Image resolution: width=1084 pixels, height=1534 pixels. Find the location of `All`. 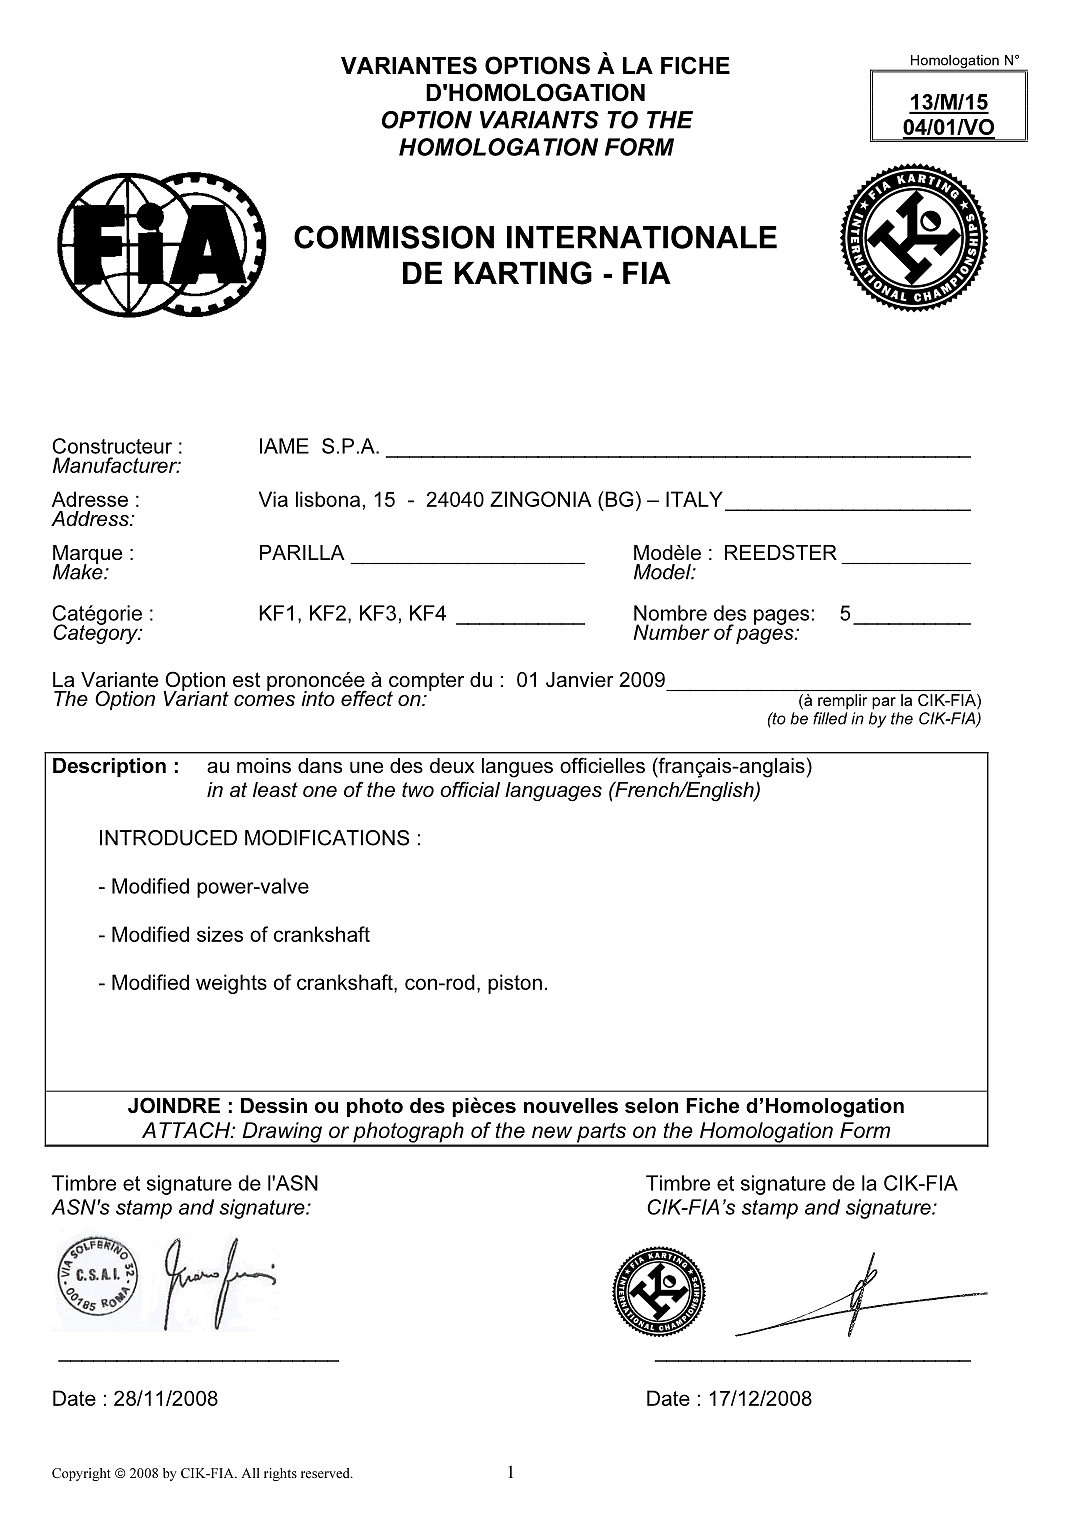

All is located at coordinates (250, 1473).
